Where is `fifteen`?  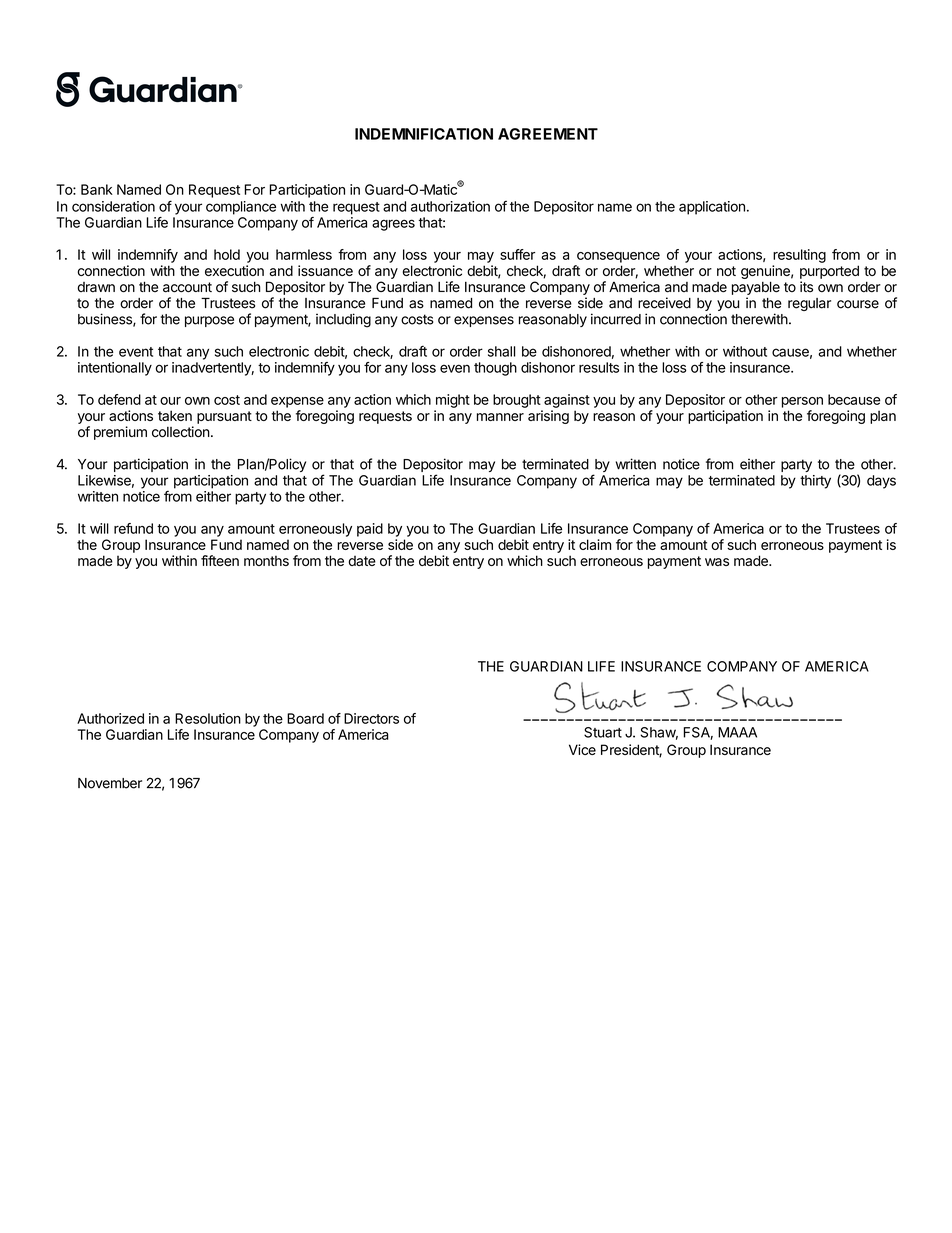
fifteen is located at coordinates (220, 560).
